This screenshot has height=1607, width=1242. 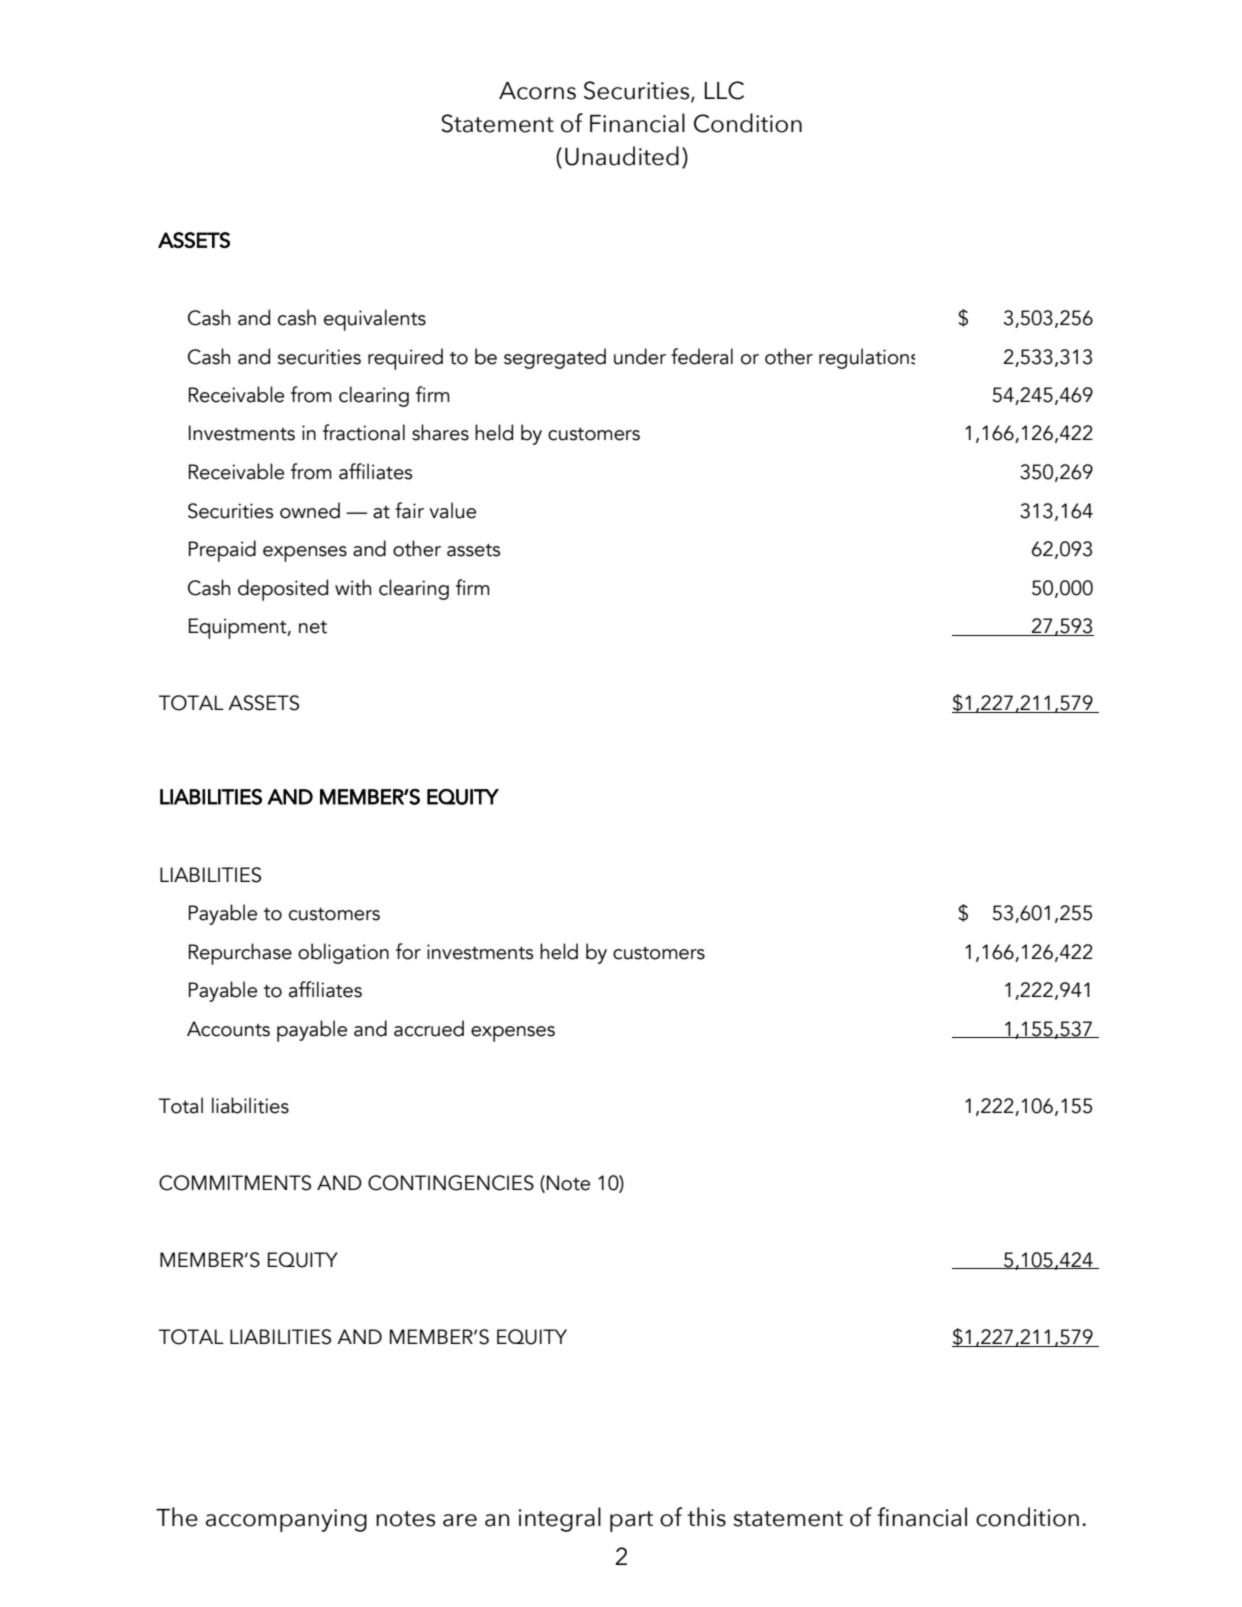 I want to click on fractional, so click(x=364, y=432).
